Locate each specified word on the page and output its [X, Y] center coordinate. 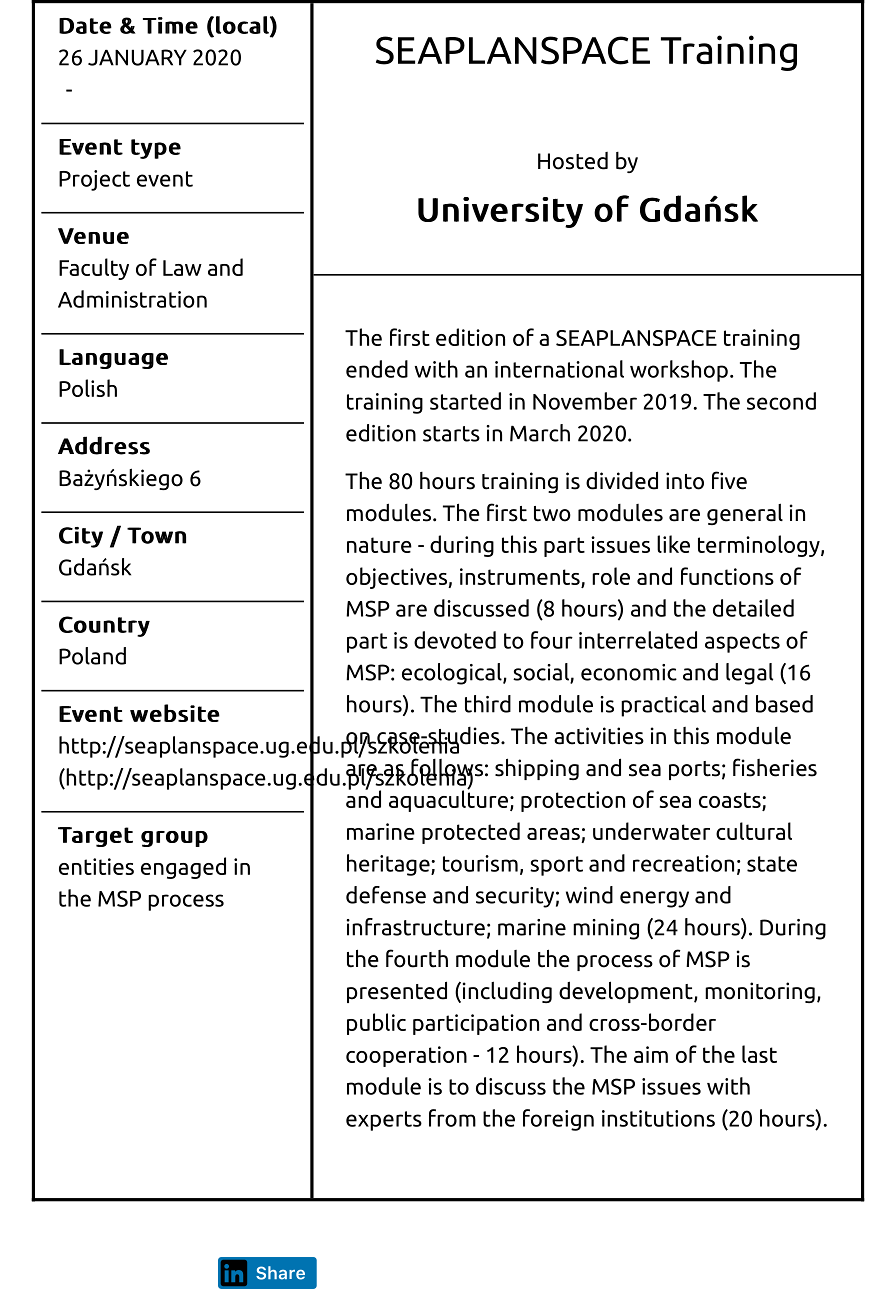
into [685, 481]
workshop [679, 371]
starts [451, 434]
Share [280, 1273]
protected [471, 833]
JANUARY [137, 57]
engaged [183, 868]
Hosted [573, 161]
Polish [88, 388]
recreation [683, 863]
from [452, 1118]
